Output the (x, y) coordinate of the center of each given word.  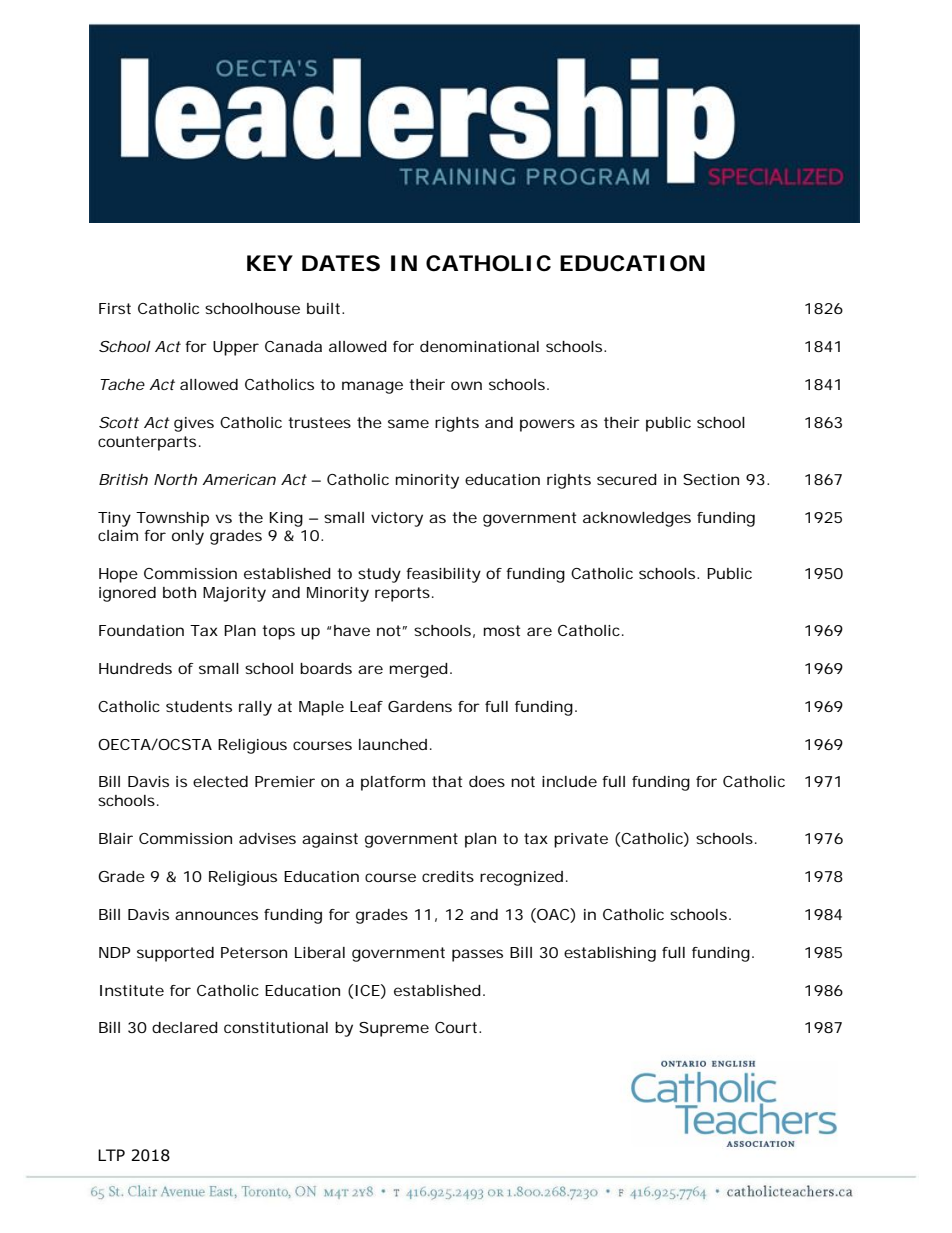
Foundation (141, 630)
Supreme (394, 1029)
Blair (116, 838)
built (325, 308)
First (115, 308)
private (581, 840)
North (175, 479)
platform (393, 783)
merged (419, 670)
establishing (610, 954)
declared (185, 1027)
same (408, 423)
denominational (479, 346)
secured (627, 479)
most (502, 630)
